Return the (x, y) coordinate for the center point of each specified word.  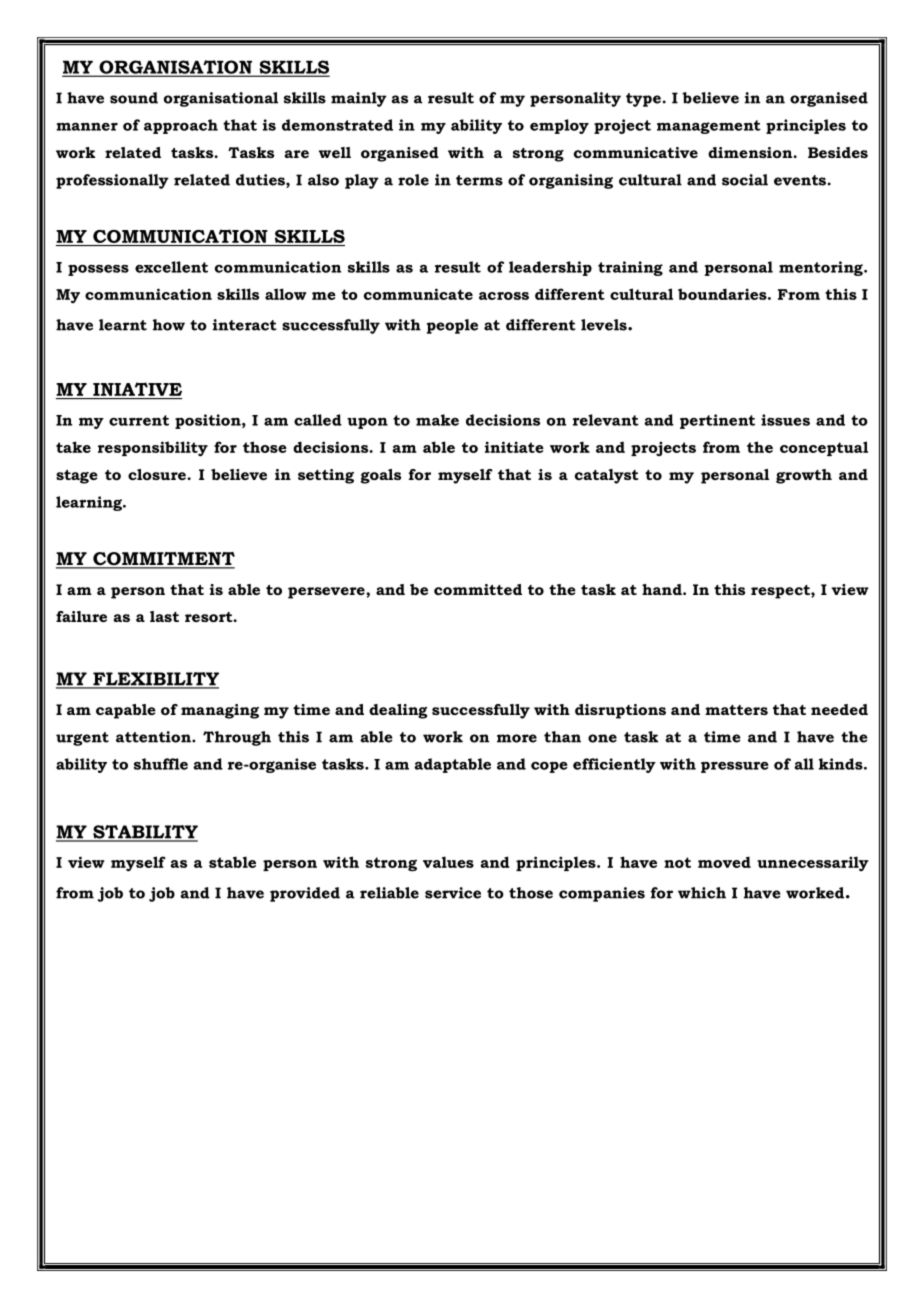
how (169, 325)
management (709, 127)
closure (158, 474)
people (452, 326)
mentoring (822, 268)
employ (559, 126)
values (448, 862)
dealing (398, 711)
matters (736, 710)
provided (305, 894)
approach (181, 126)
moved (724, 862)
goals (381, 476)
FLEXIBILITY (155, 680)
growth (804, 476)
